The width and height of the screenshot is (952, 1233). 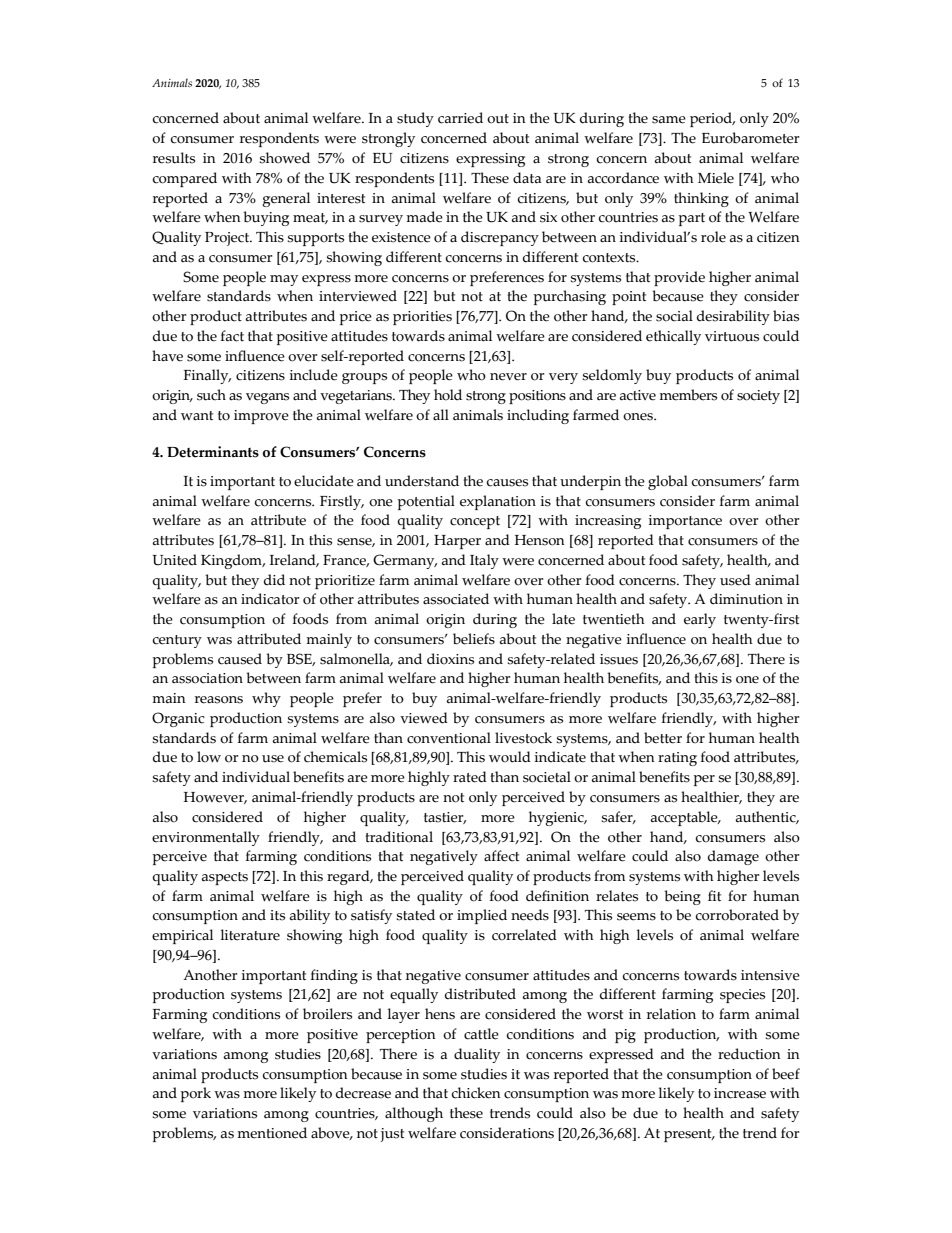 I want to click on members, so click(x=688, y=395).
